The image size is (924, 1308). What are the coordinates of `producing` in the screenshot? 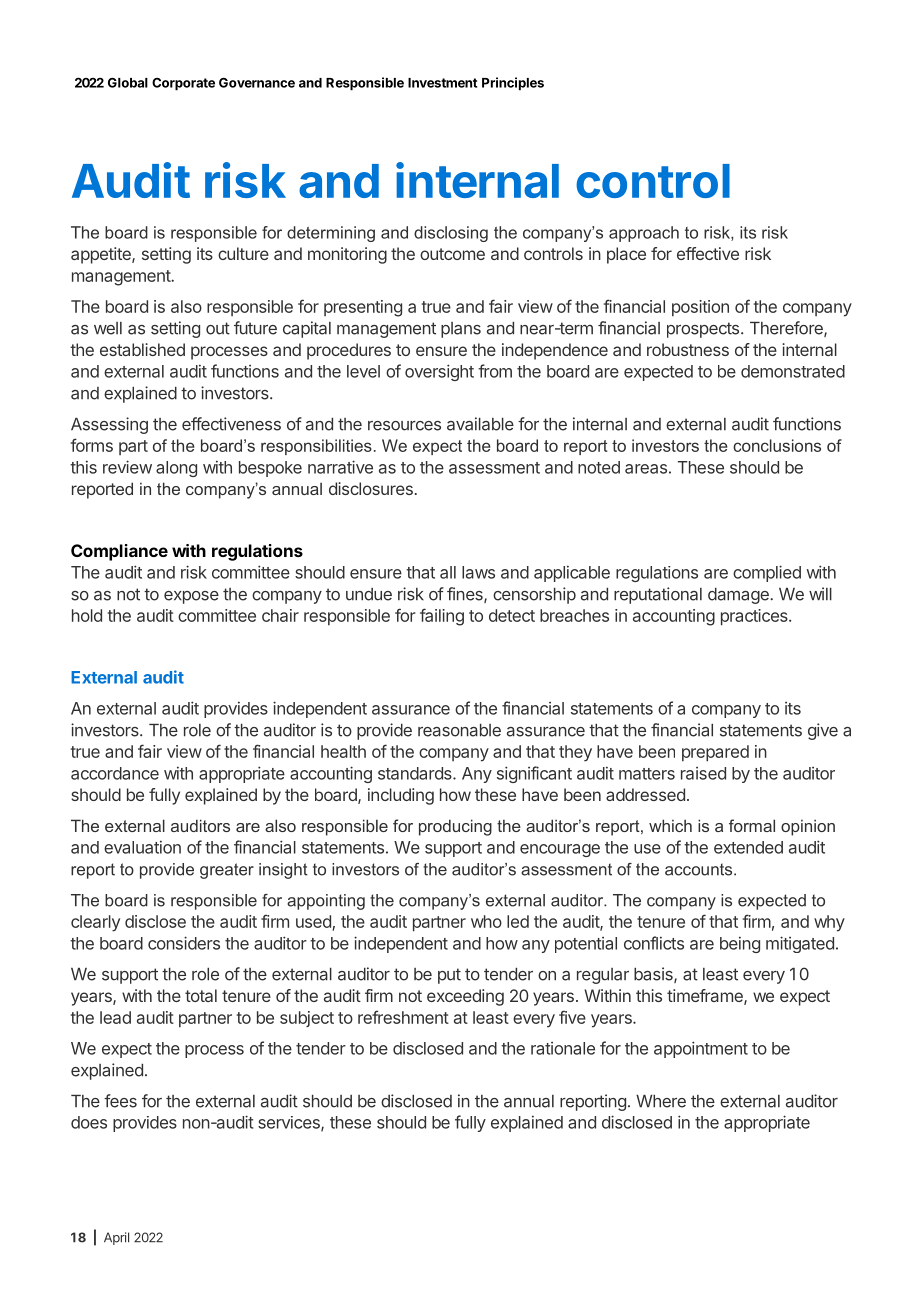 It's located at (455, 827).
